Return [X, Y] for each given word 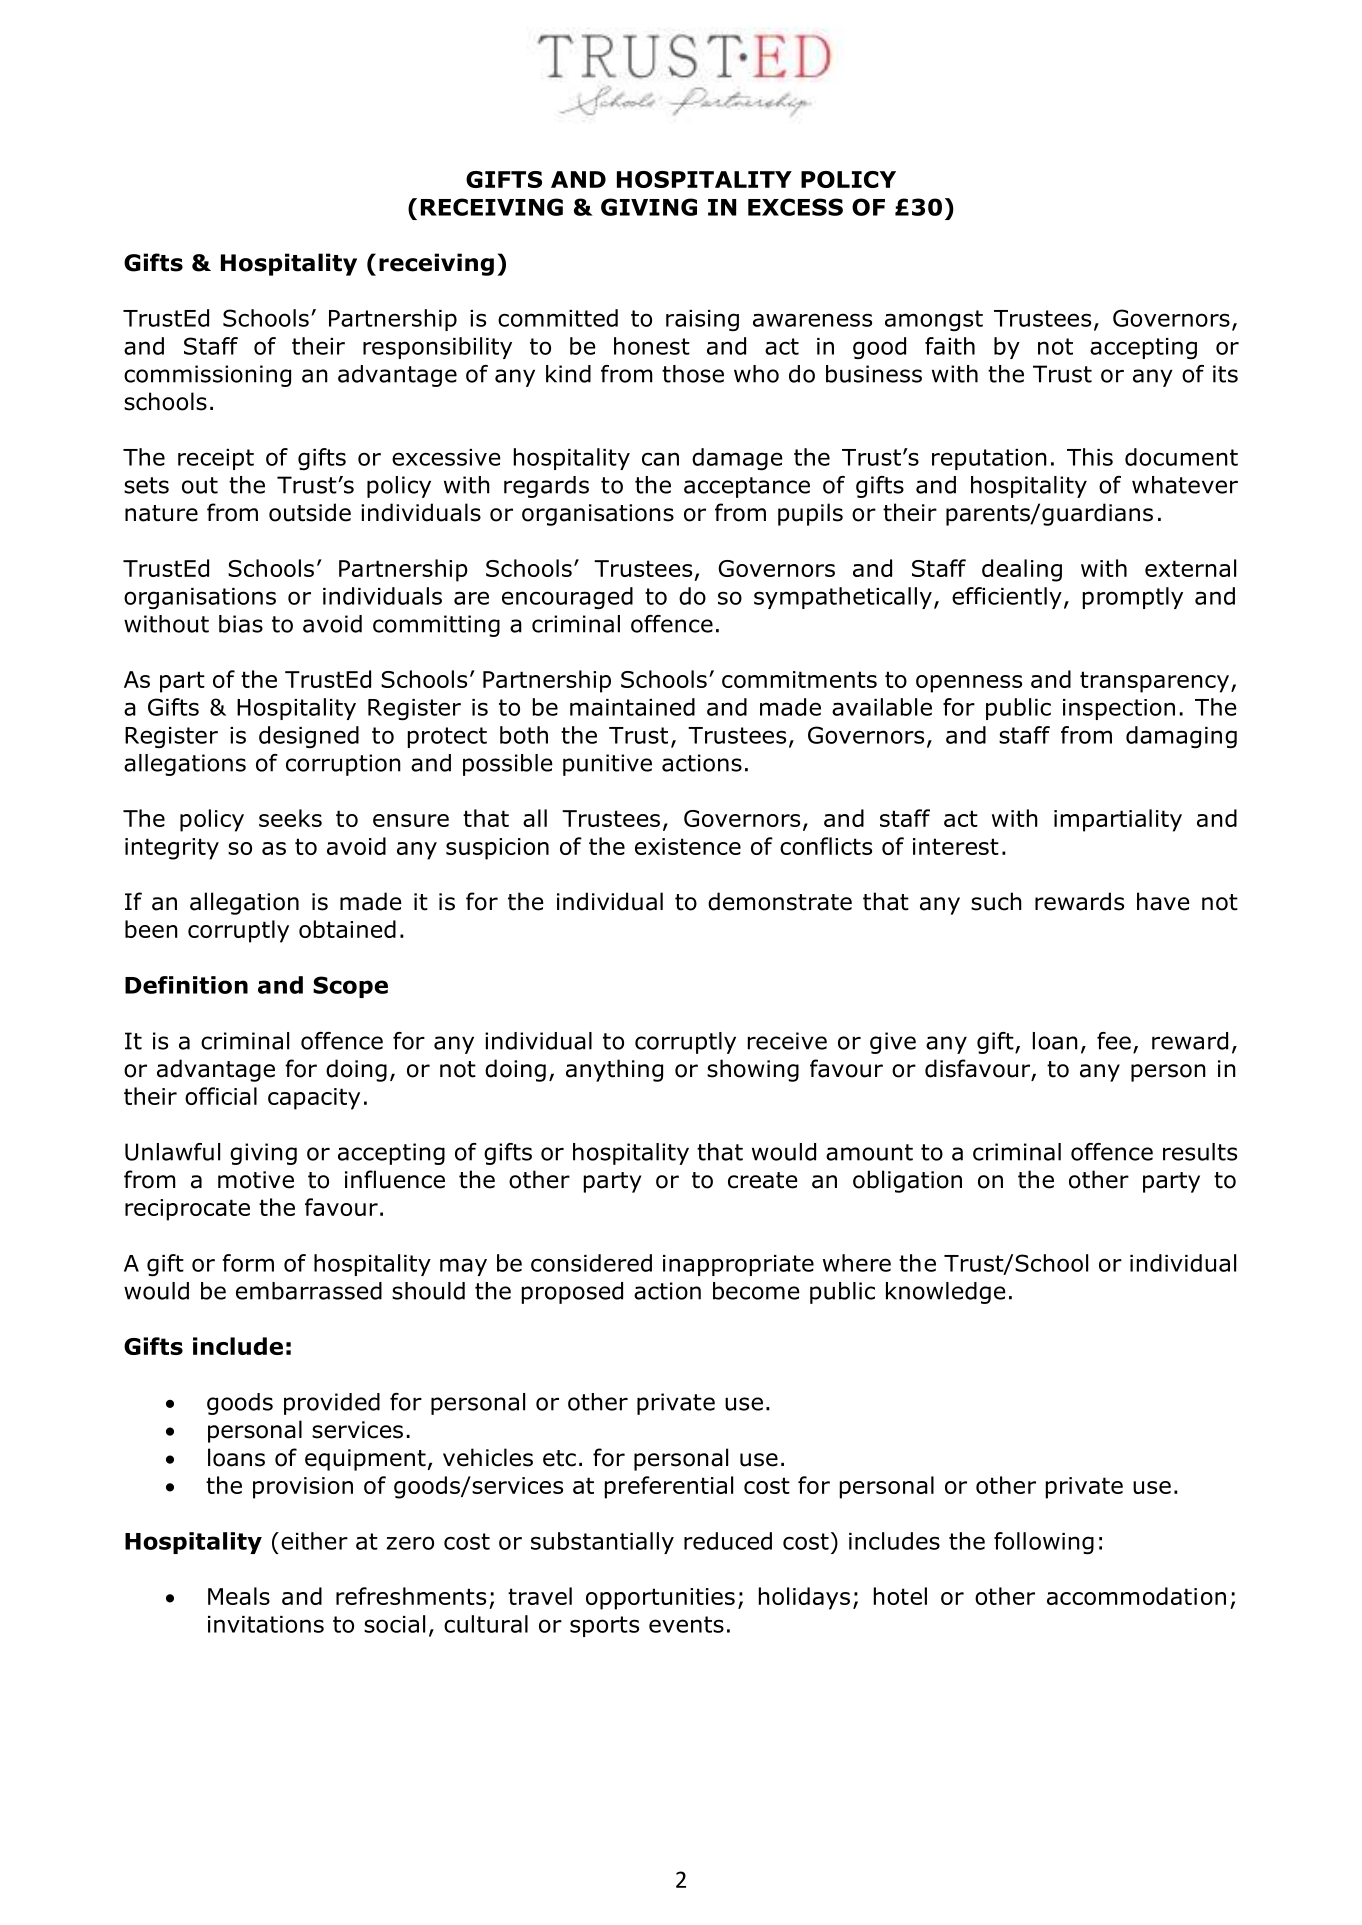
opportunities [660, 1599]
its [1225, 374]
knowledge [946, 1293]
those [693, 374]
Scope [350, 987]
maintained [632, 707]
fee [1114, 1041]
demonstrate [780, 901]
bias [241, 624]
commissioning [207, 376]
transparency [1156, 682]
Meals [239, 1596]
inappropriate [738, 1265]
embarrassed [309, 1291]
